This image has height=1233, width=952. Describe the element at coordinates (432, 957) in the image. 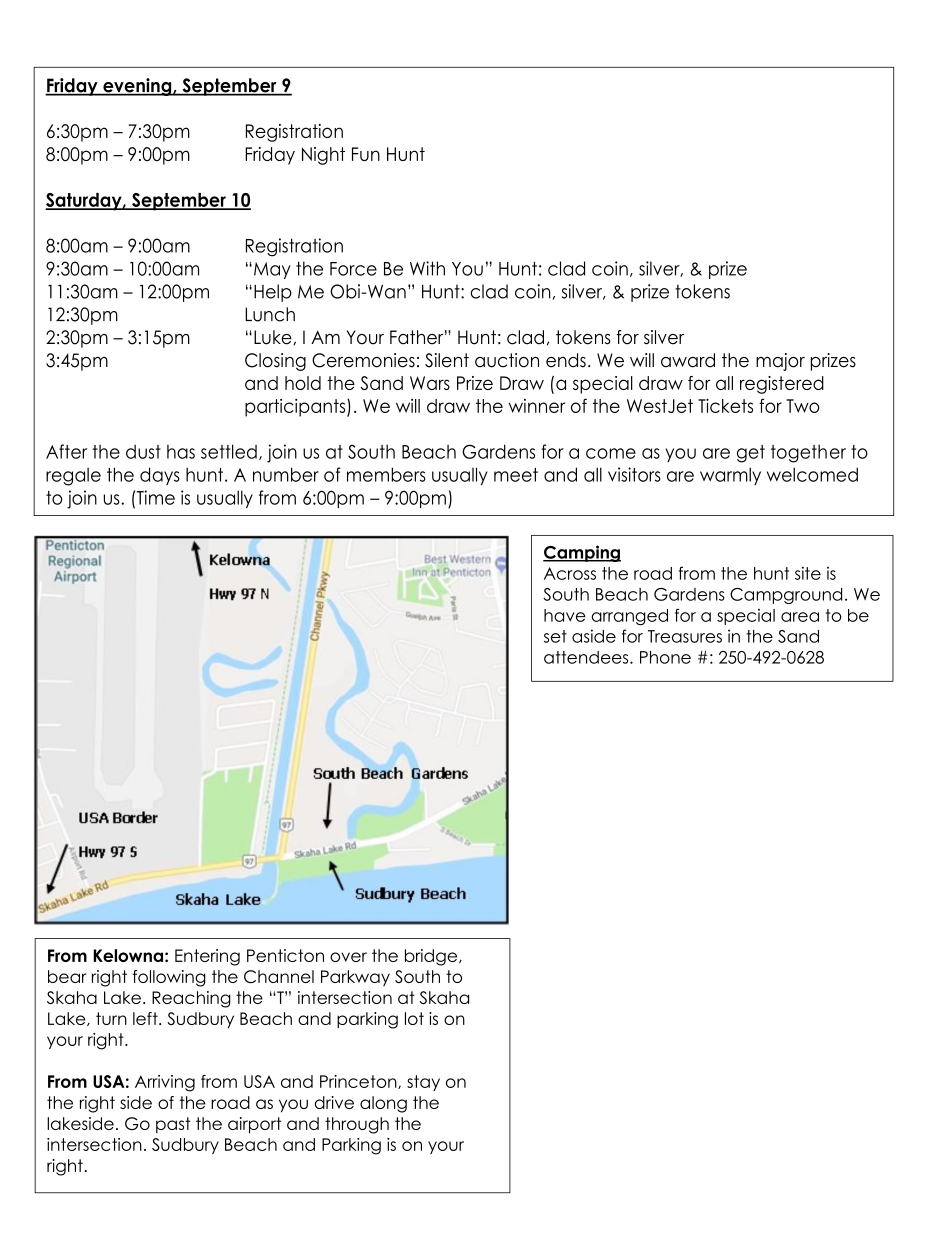

I see `bridge` at that location.
